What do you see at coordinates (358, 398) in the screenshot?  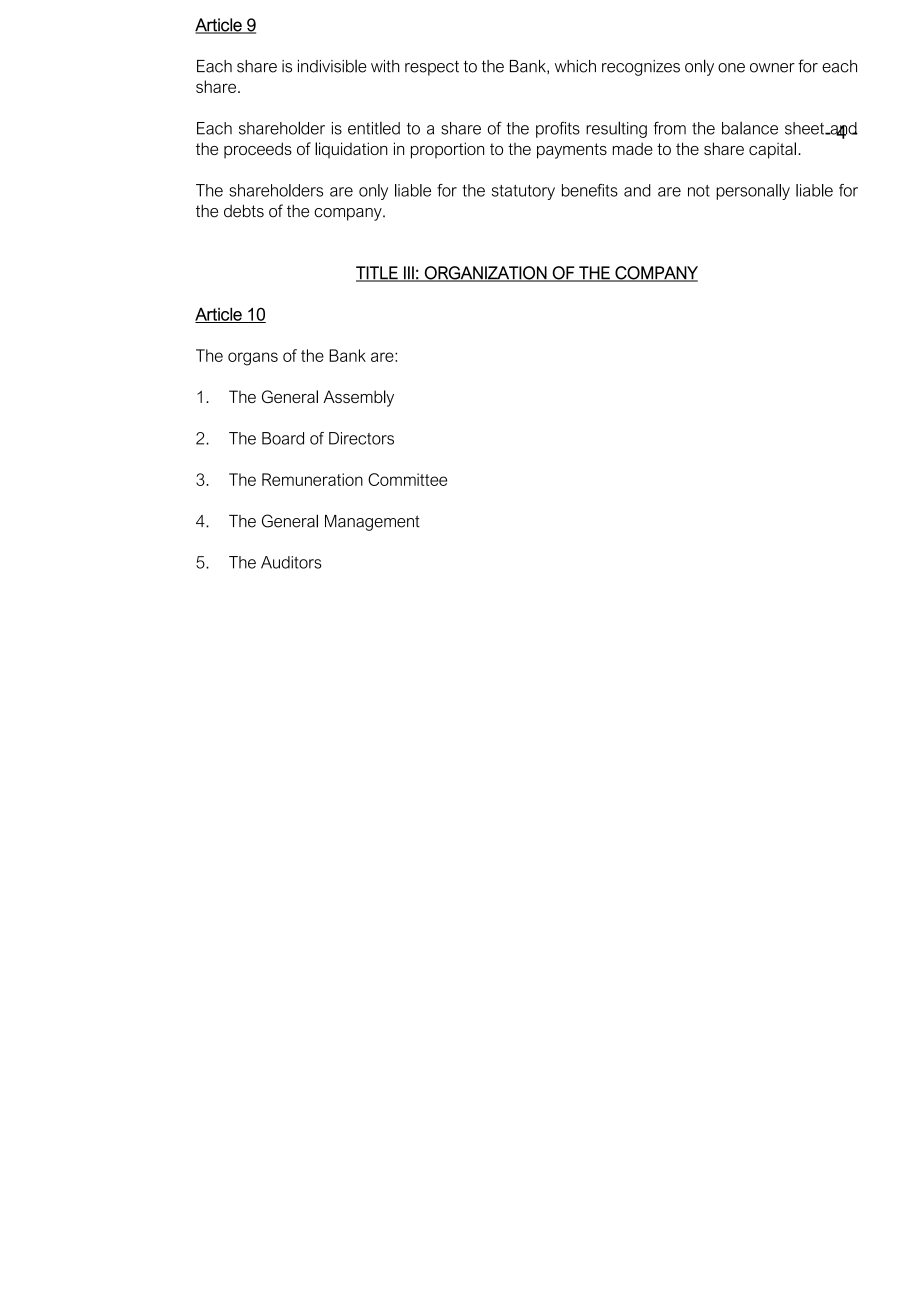 I see `Assembly` at bounding box center [358, 398].
